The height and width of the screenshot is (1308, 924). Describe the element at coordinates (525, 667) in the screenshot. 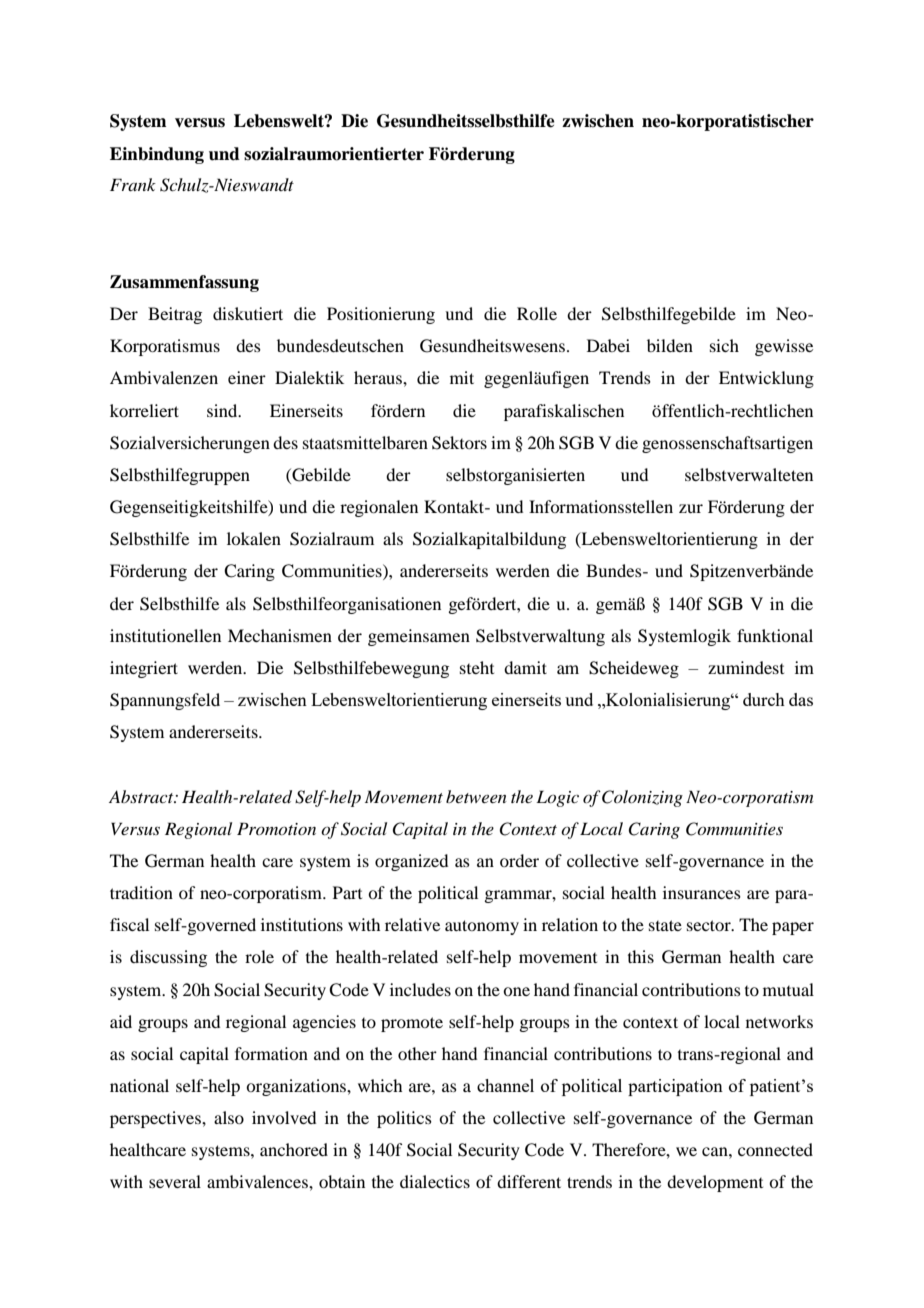

I see `damit` at that location.
